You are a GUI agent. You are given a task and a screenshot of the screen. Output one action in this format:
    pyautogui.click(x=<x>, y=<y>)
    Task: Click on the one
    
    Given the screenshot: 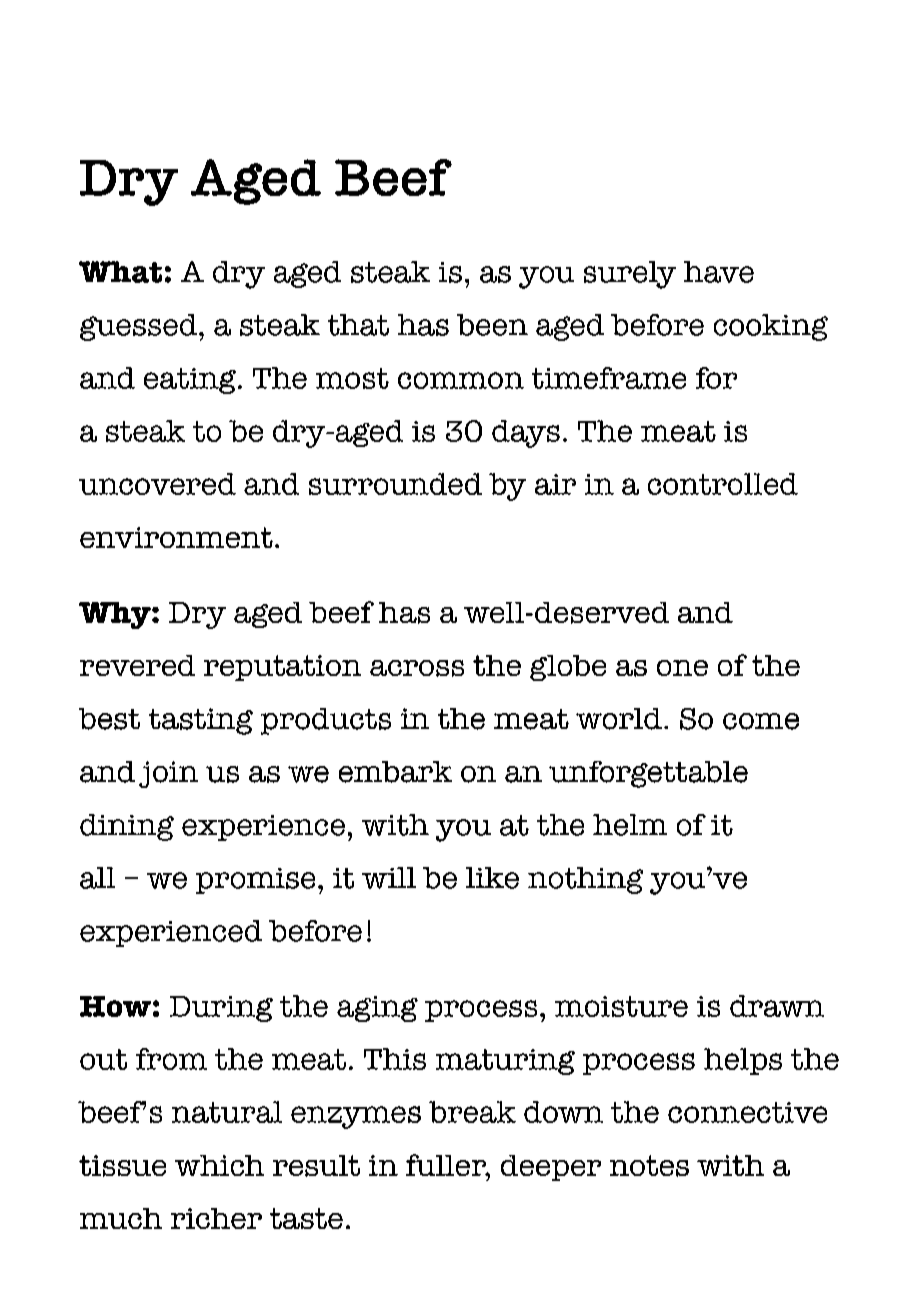 What is the action you would take?
    pyautogui.click(x=682, y=668)
